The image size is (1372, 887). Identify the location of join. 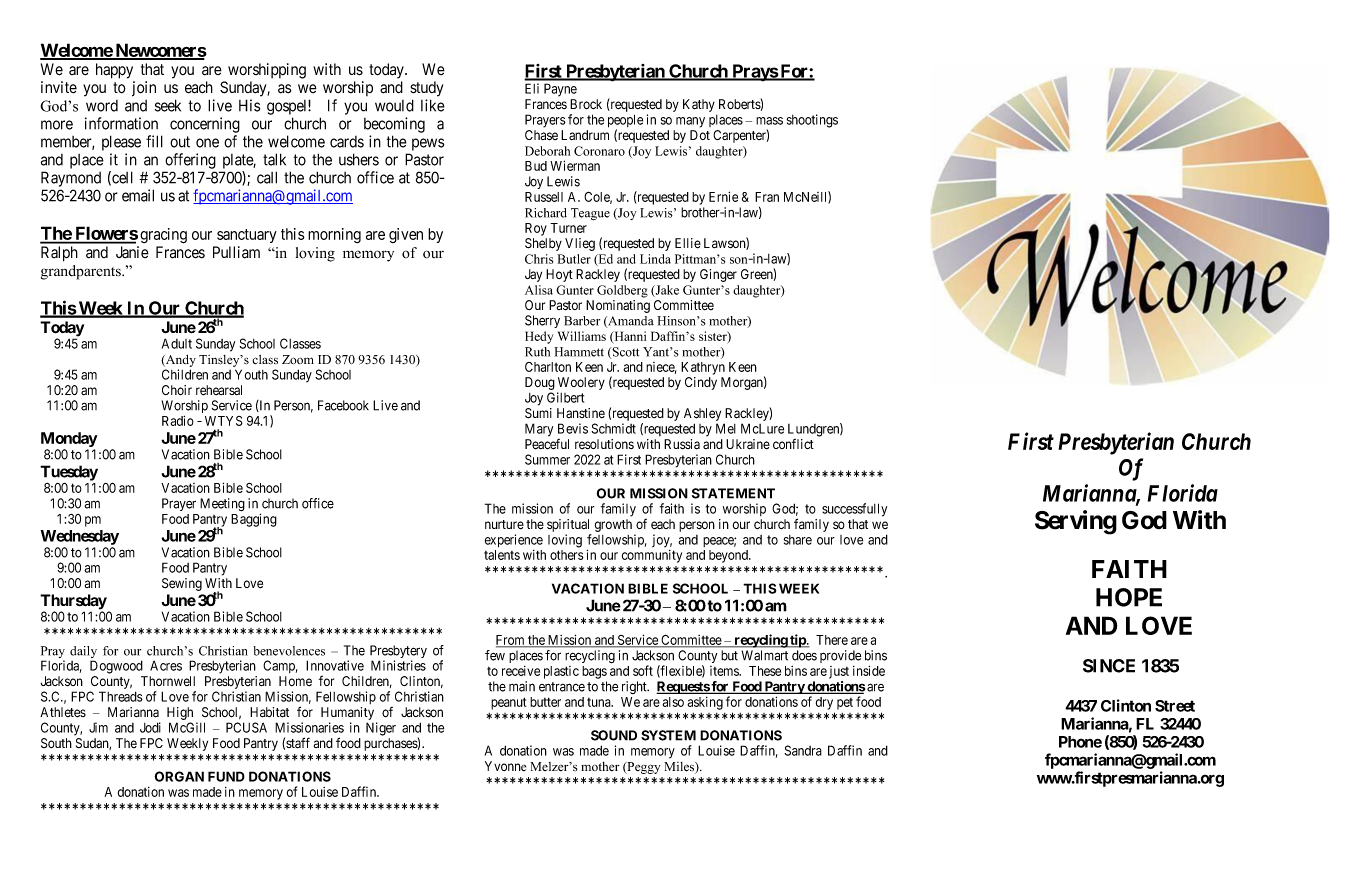
(144, 89).
